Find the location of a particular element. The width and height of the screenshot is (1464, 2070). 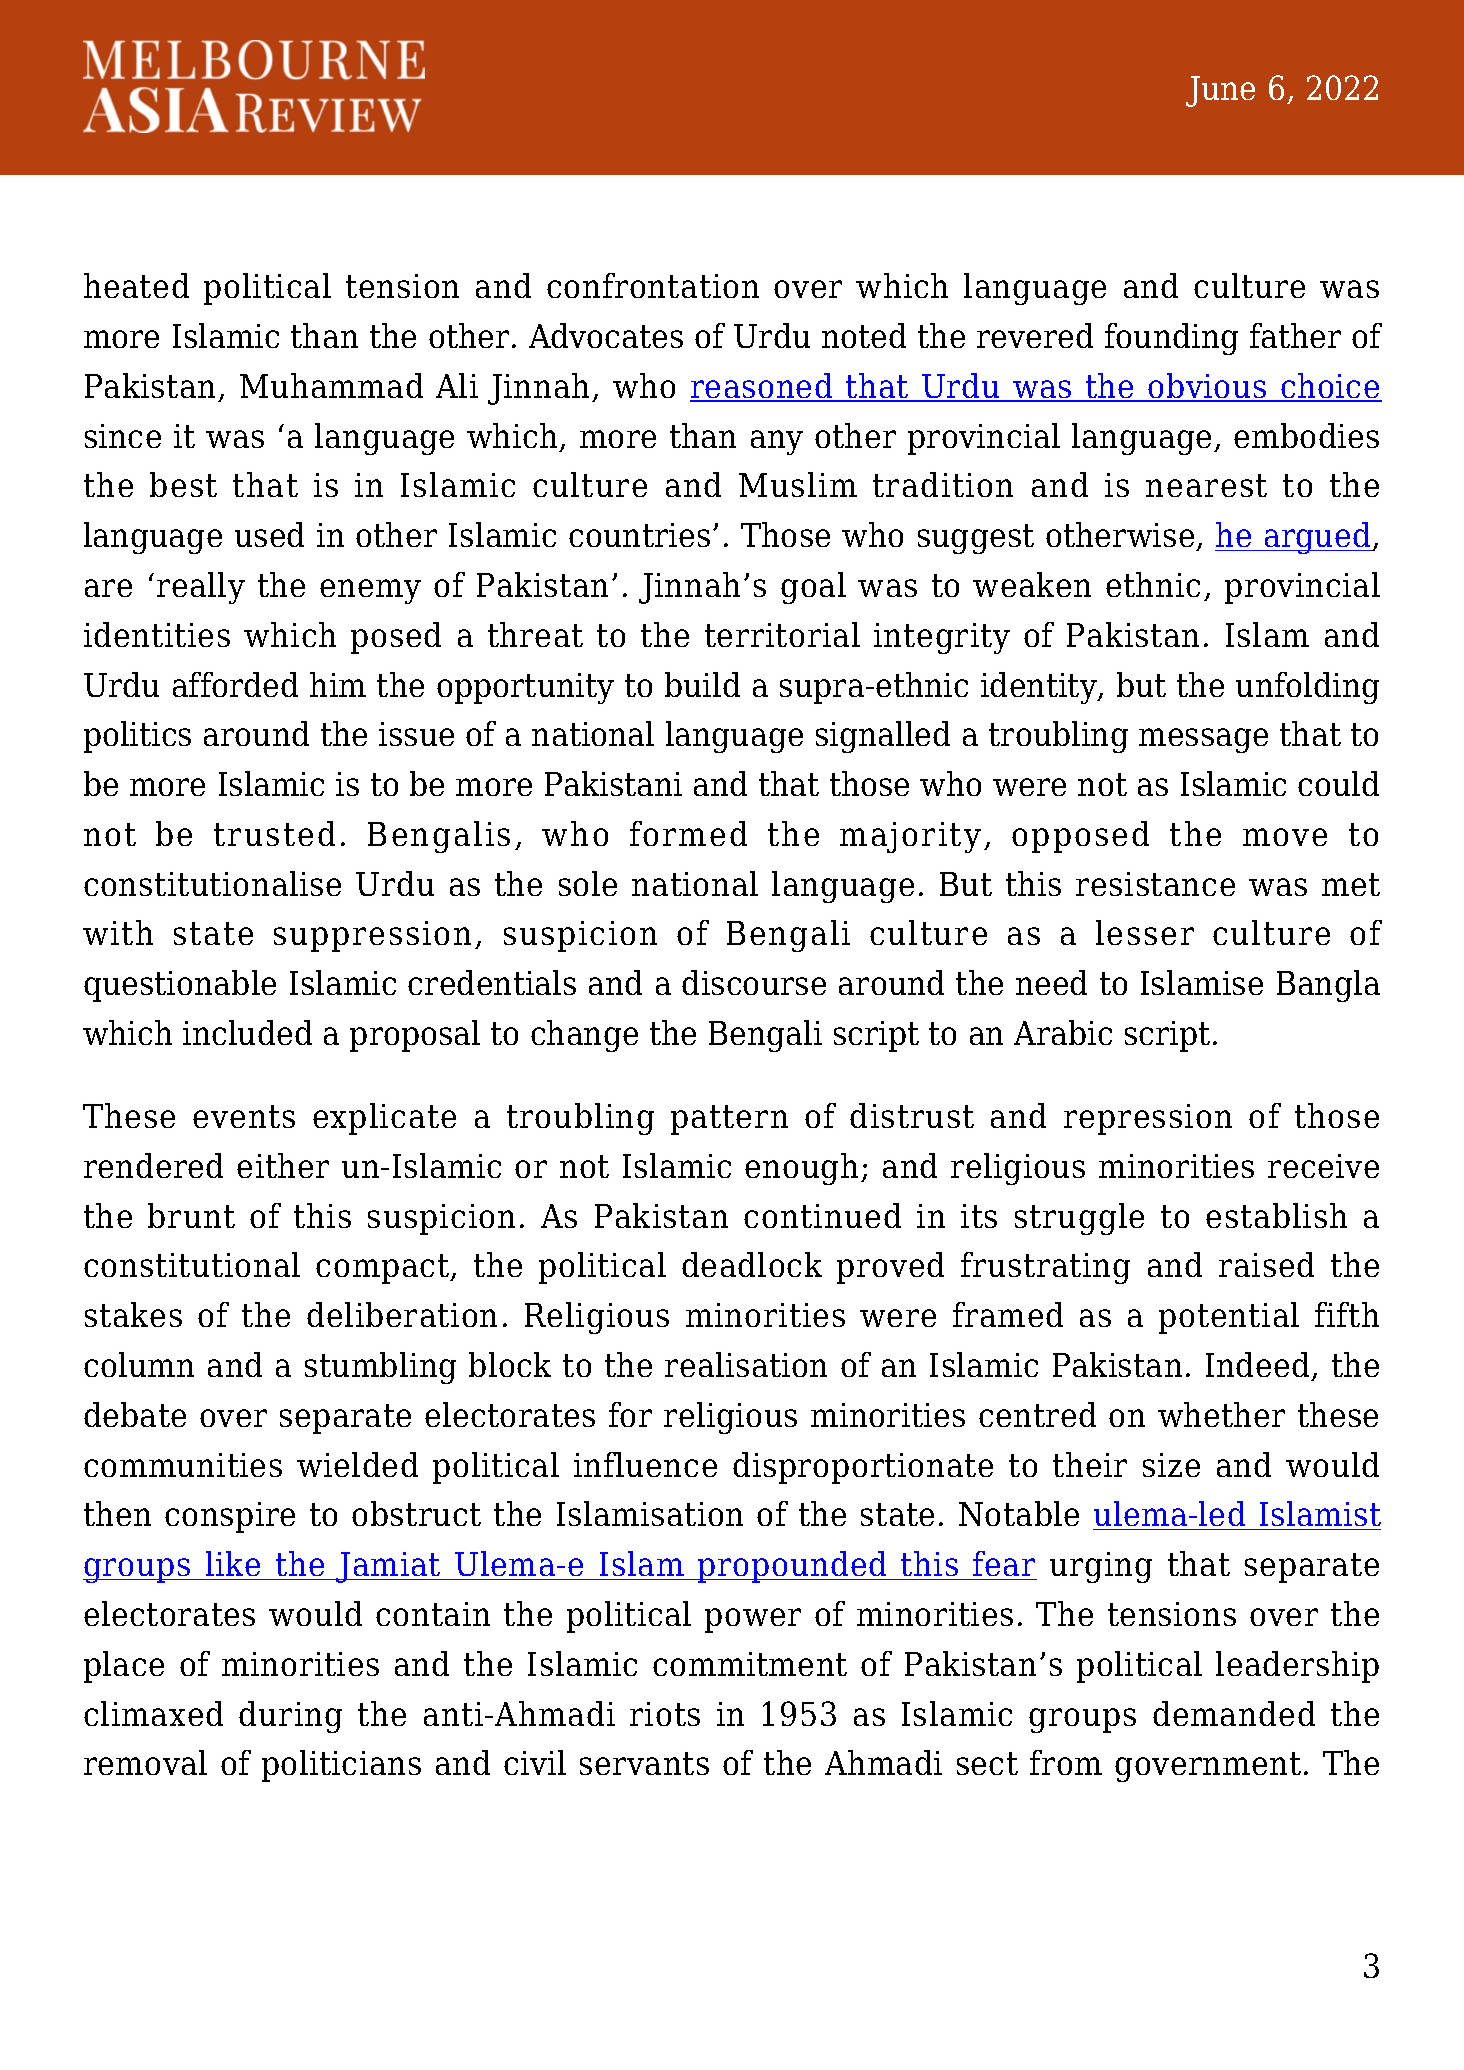

nearest is located at coordinates (1206, 485).
